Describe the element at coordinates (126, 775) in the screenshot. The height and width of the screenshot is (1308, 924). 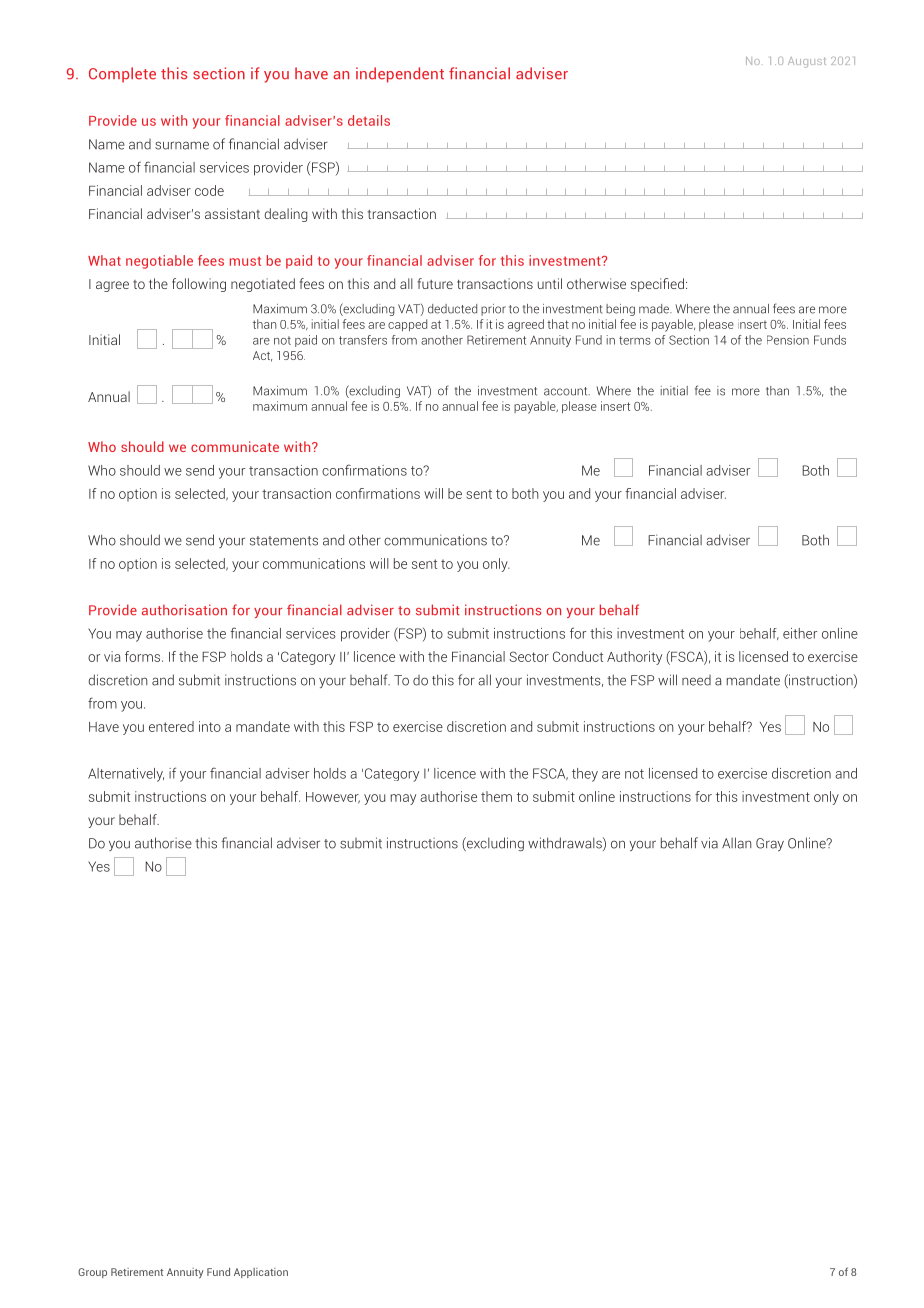
I see `Alternatively` at that location.
